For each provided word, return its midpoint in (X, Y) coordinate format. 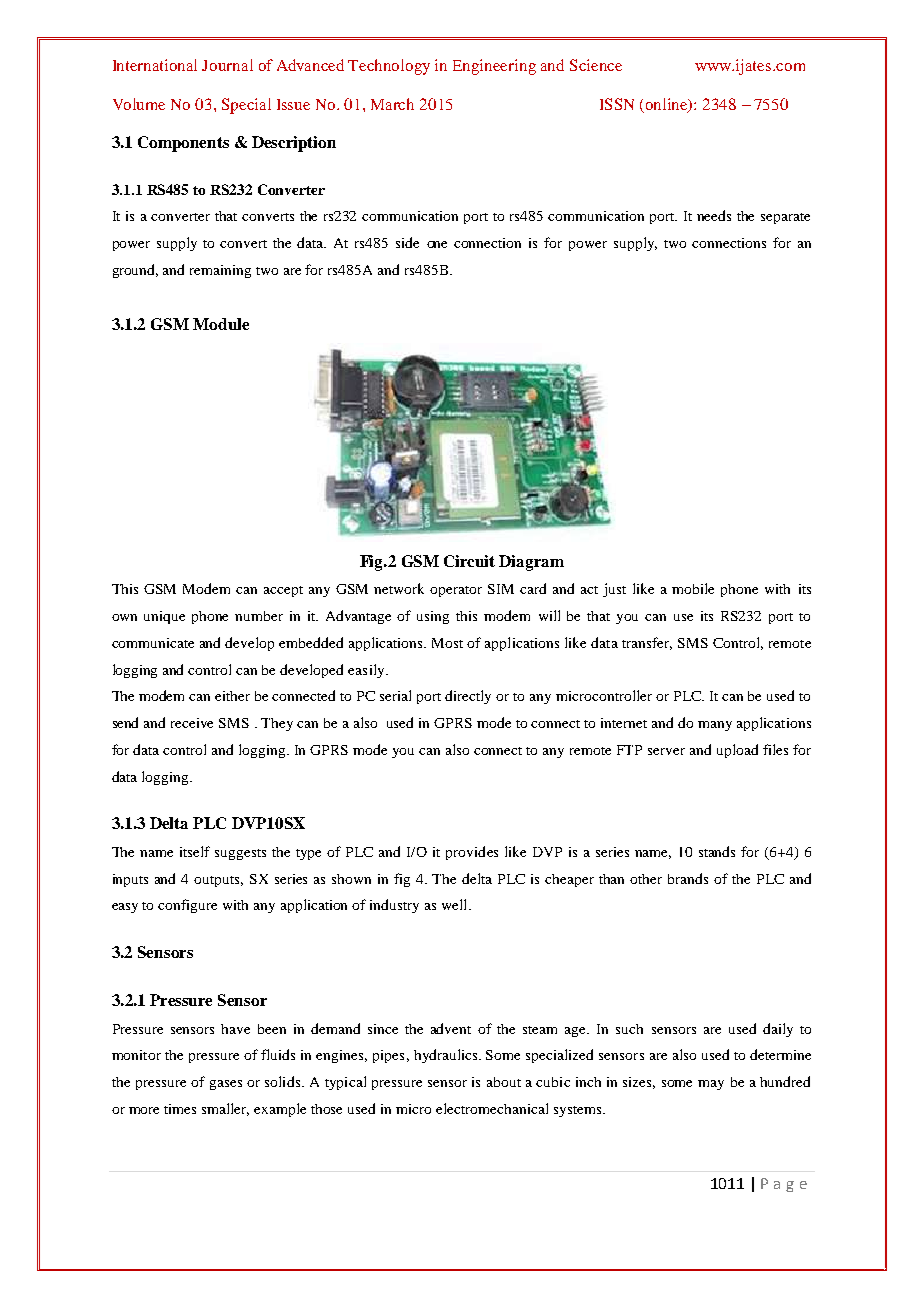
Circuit (469, 561)
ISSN (617, 104)
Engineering (494, 67)
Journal (227, 65)
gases (226, 1085)
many (715, 726)
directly (468, 697)
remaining (220, 271)
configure (187, 906)
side (407, 242)
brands (688, 878)
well (456, 904)
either (232, 696)
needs (714, 215)
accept (283, 591)
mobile (693, 588)
